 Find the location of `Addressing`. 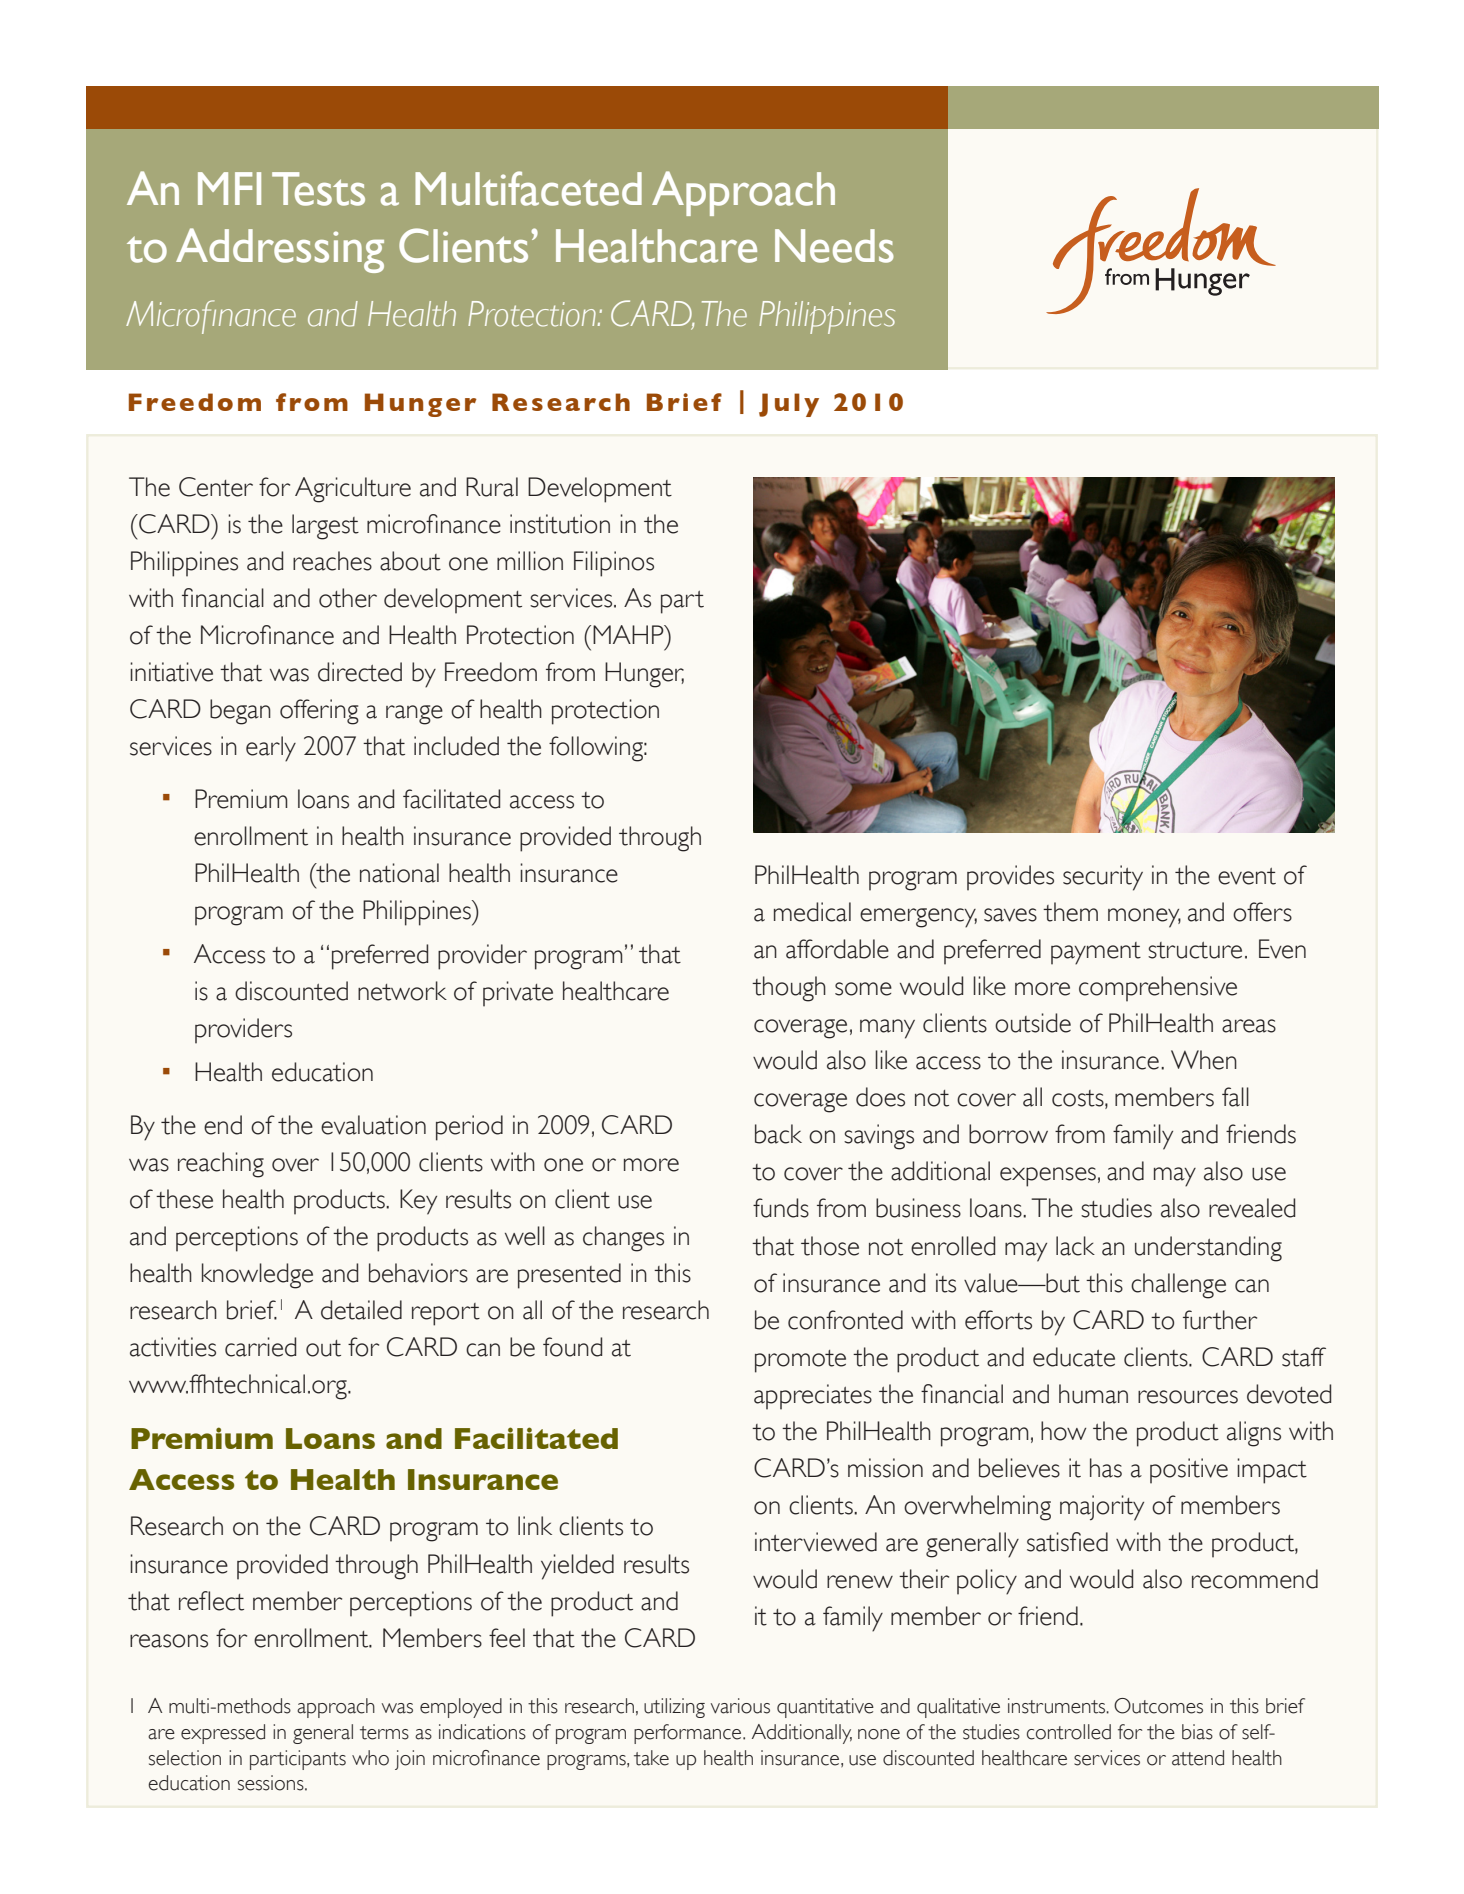

Addressing is located at coordinates (280, 250).
